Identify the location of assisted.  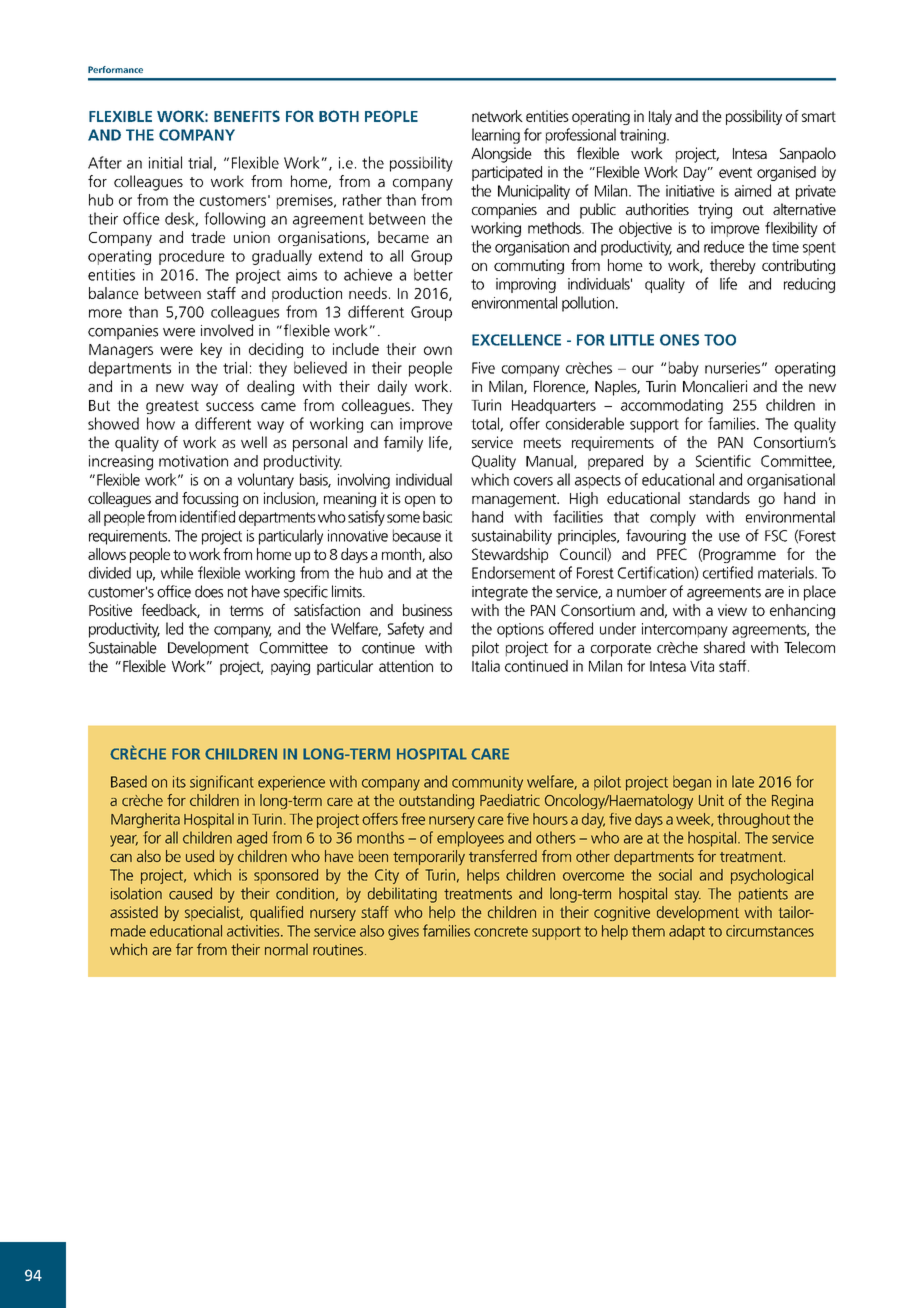
(134, 912).
